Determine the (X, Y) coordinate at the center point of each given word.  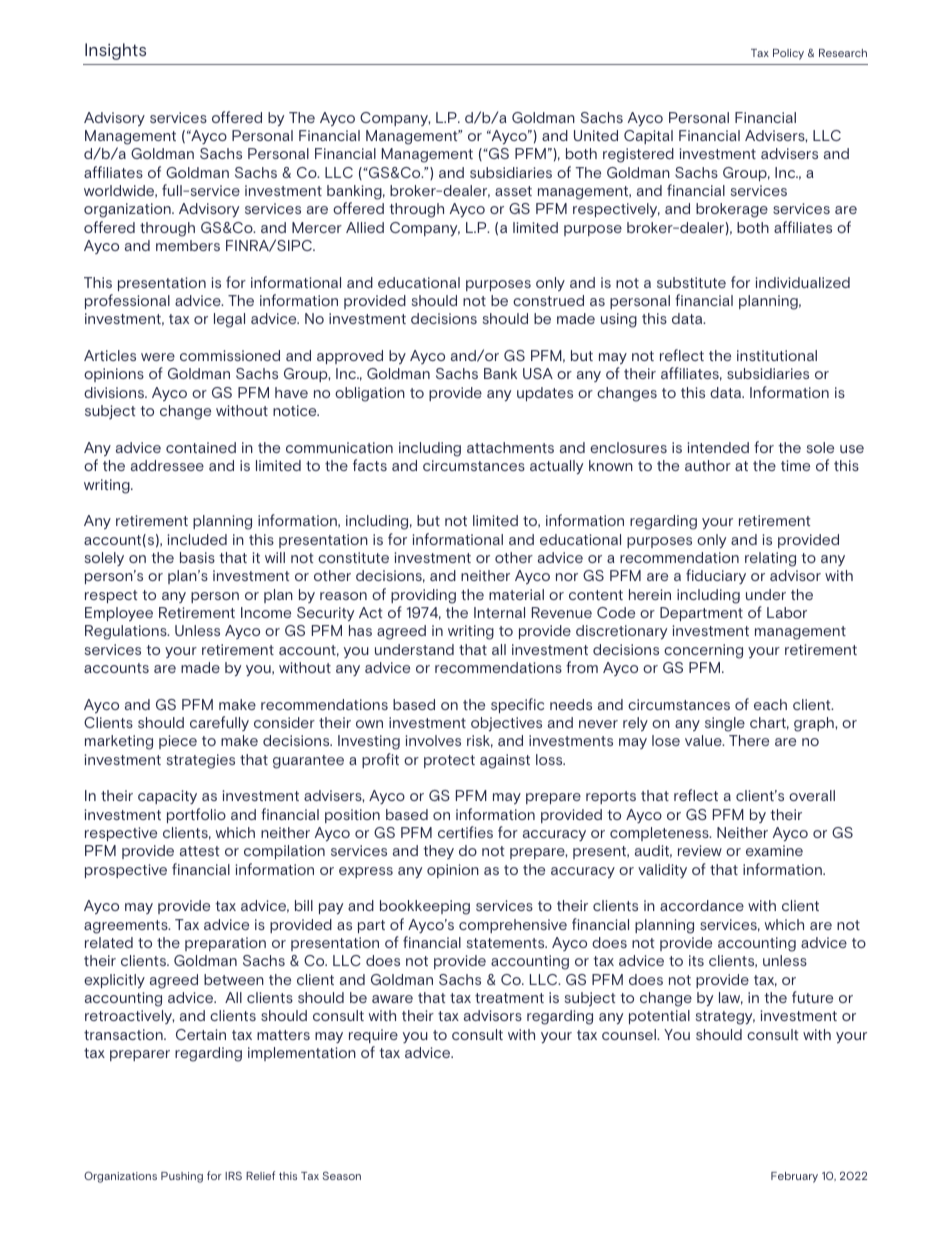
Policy (788, 54)
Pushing (182, 1177)
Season (342, 1175)
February (794, 1177)
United (596, 135)
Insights (115, 51)
